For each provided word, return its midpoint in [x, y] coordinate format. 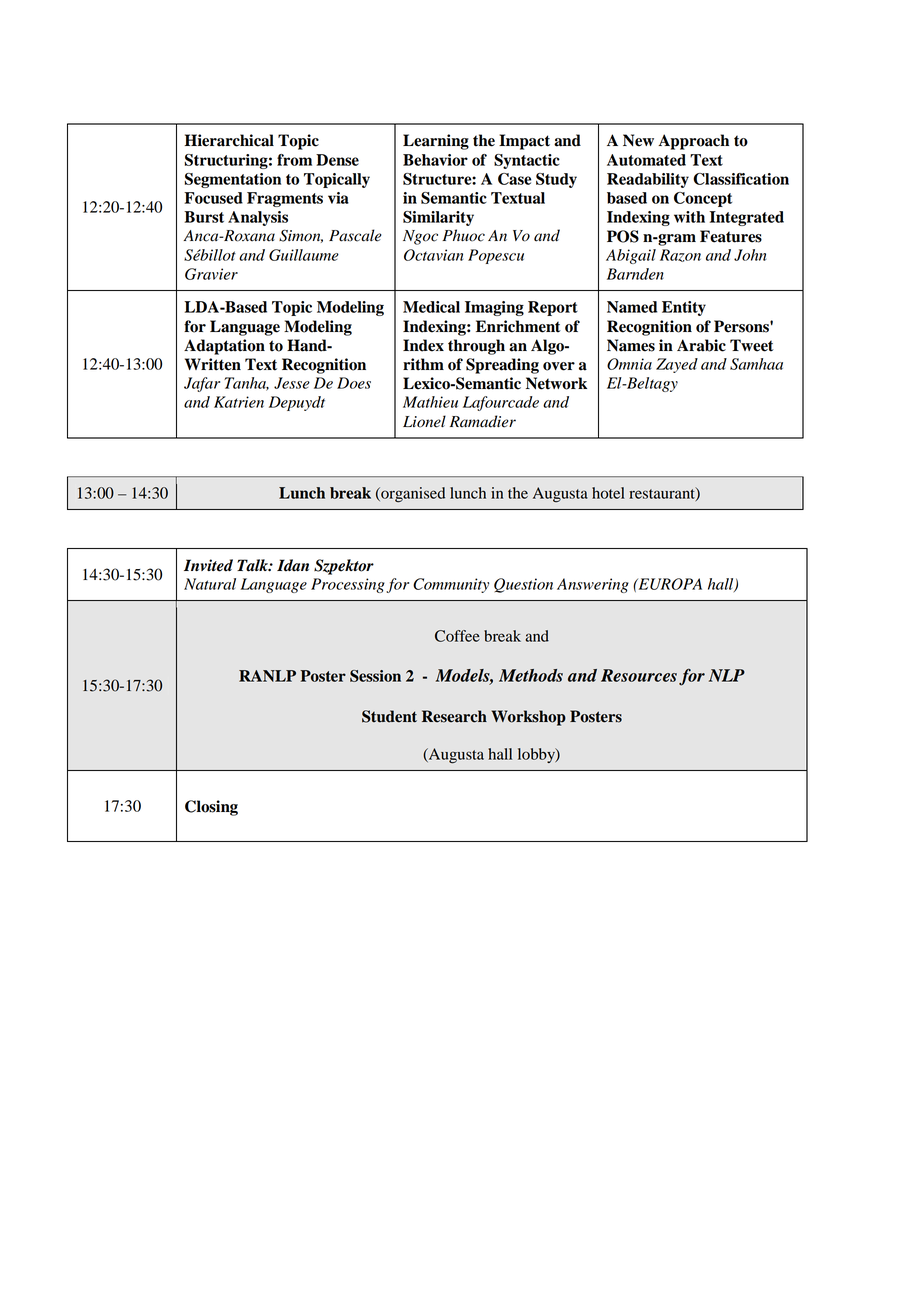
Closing [211, 808]
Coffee [457, 636]
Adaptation [224, 347]
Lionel [424, 421]
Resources [639, 675]
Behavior [435, 160]
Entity [684, 308]
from [294, 160]
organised [412, 495]
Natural [210, 584]
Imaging [494, 308]
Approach [693, 142]
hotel [608, 493]
